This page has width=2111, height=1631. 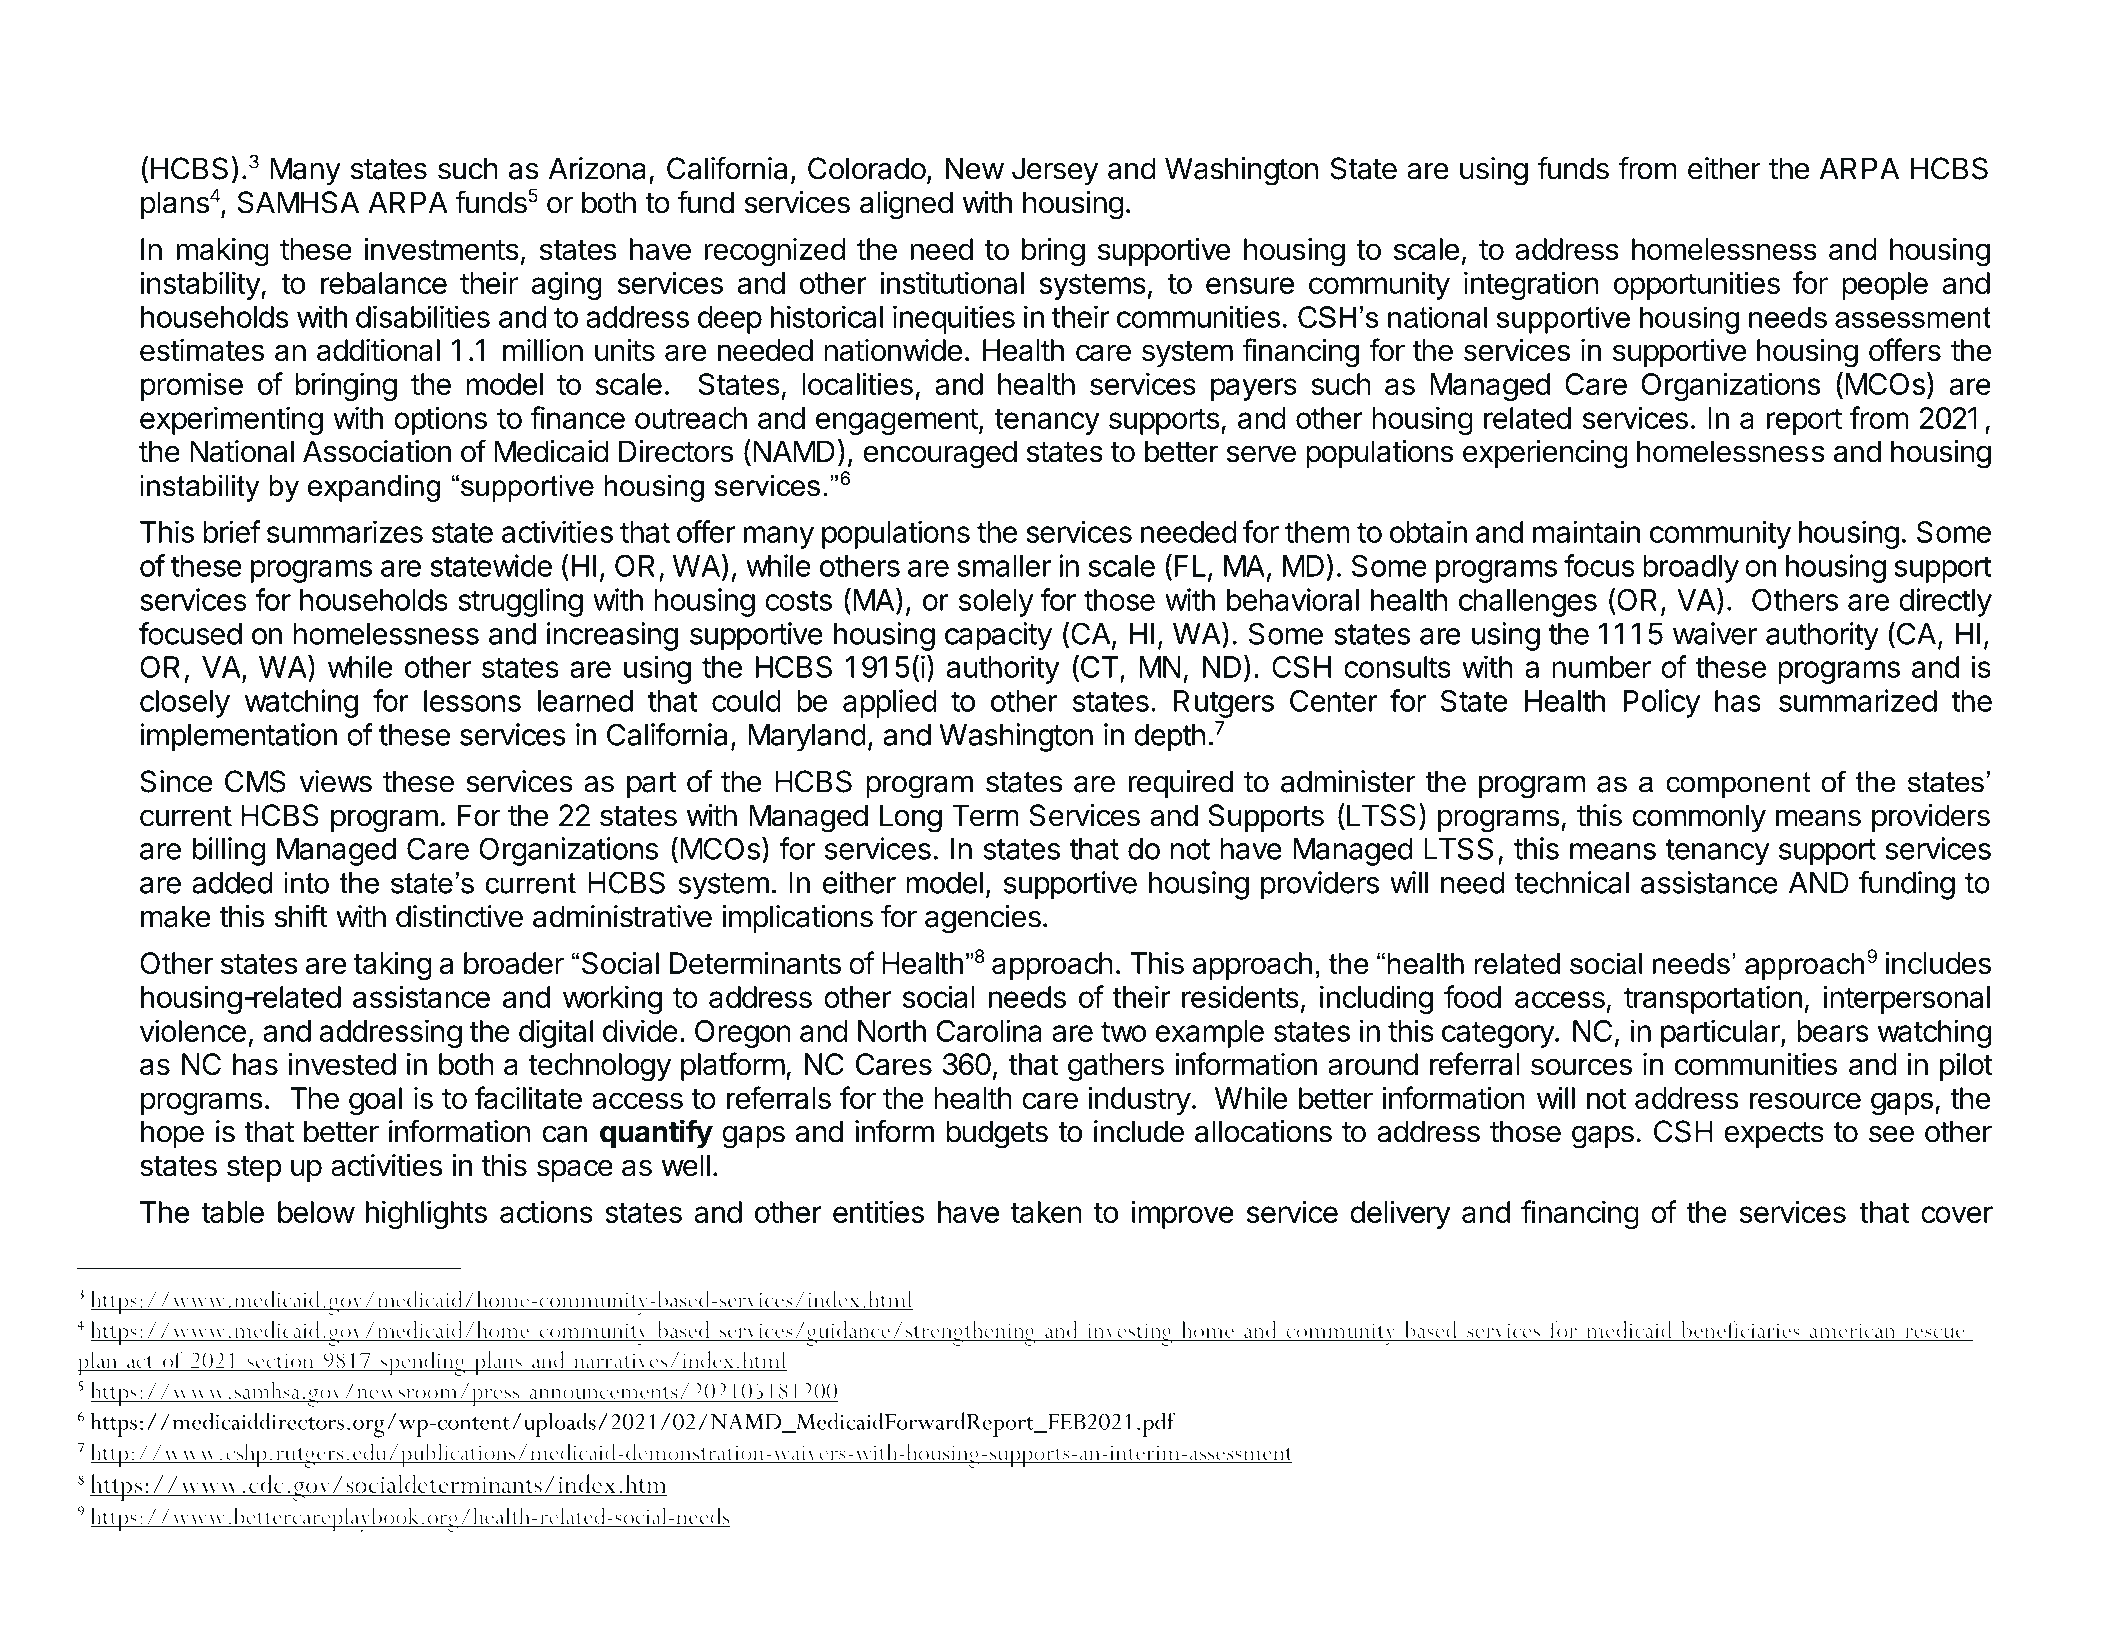 I want to click on taken, so click(x=1046, y=1212).
